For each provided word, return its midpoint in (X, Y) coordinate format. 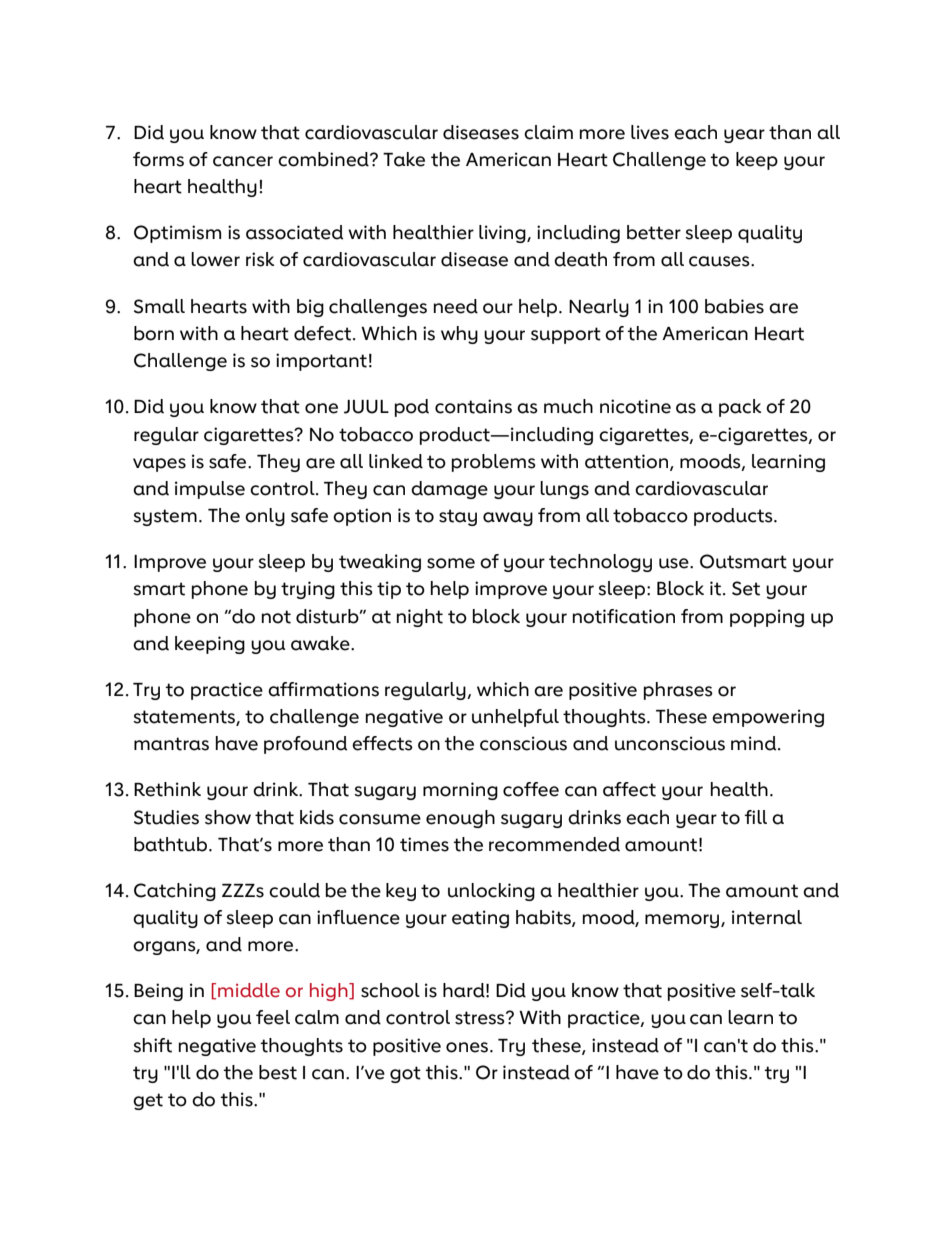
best (278, 1072)
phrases (678, 691)
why (459, 335)
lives (650, 132)
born (154, 333)
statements (185, 718)
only (265, 517)
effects (382, 743)
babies (734, 306)
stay (458, 517)
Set (746, 588)
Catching (175, 892)
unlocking (491, 892)
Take (404, 159)
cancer (243, 161)
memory (683, 921)
